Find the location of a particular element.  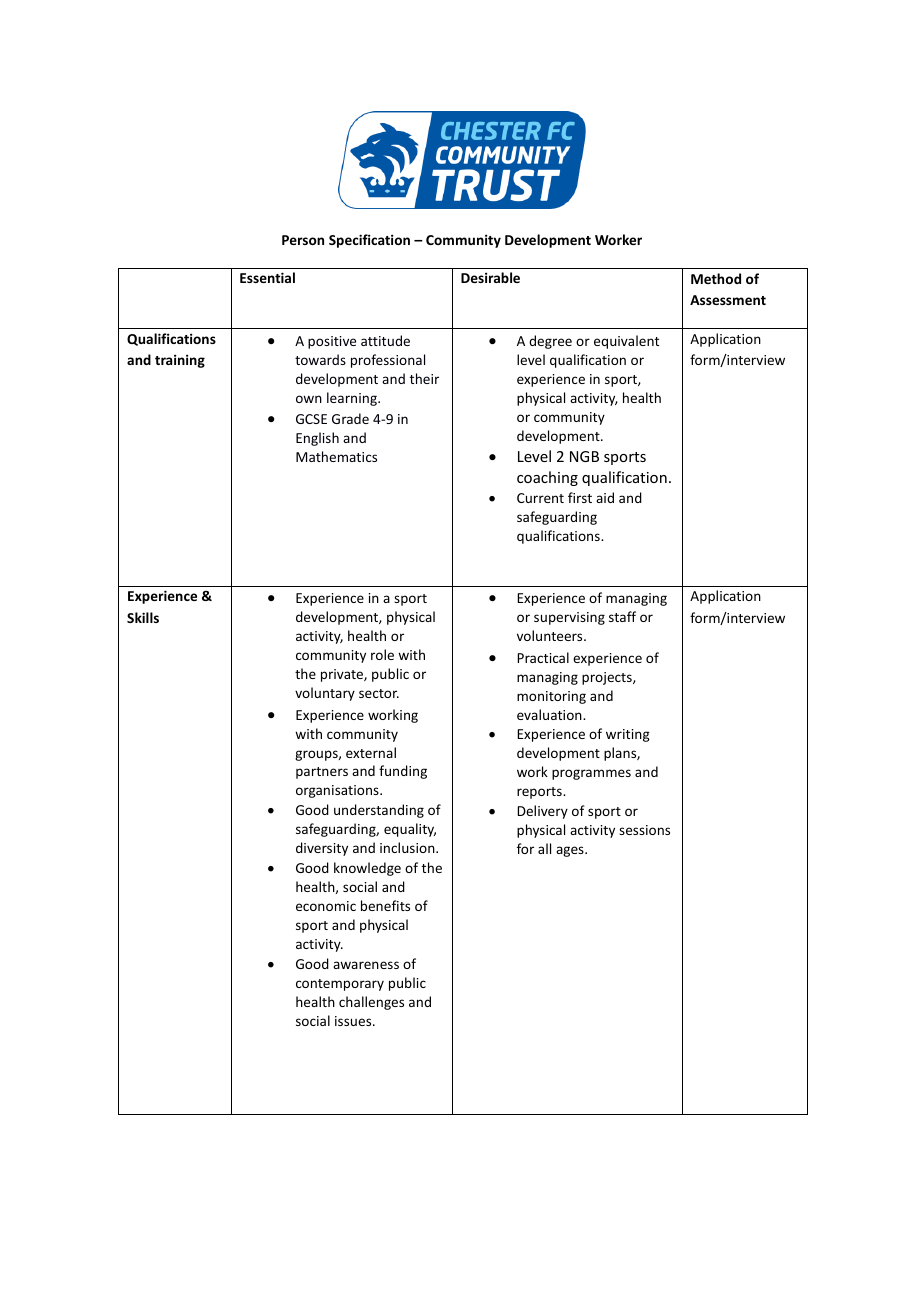

diversity is located at coordinates (322, 849).
